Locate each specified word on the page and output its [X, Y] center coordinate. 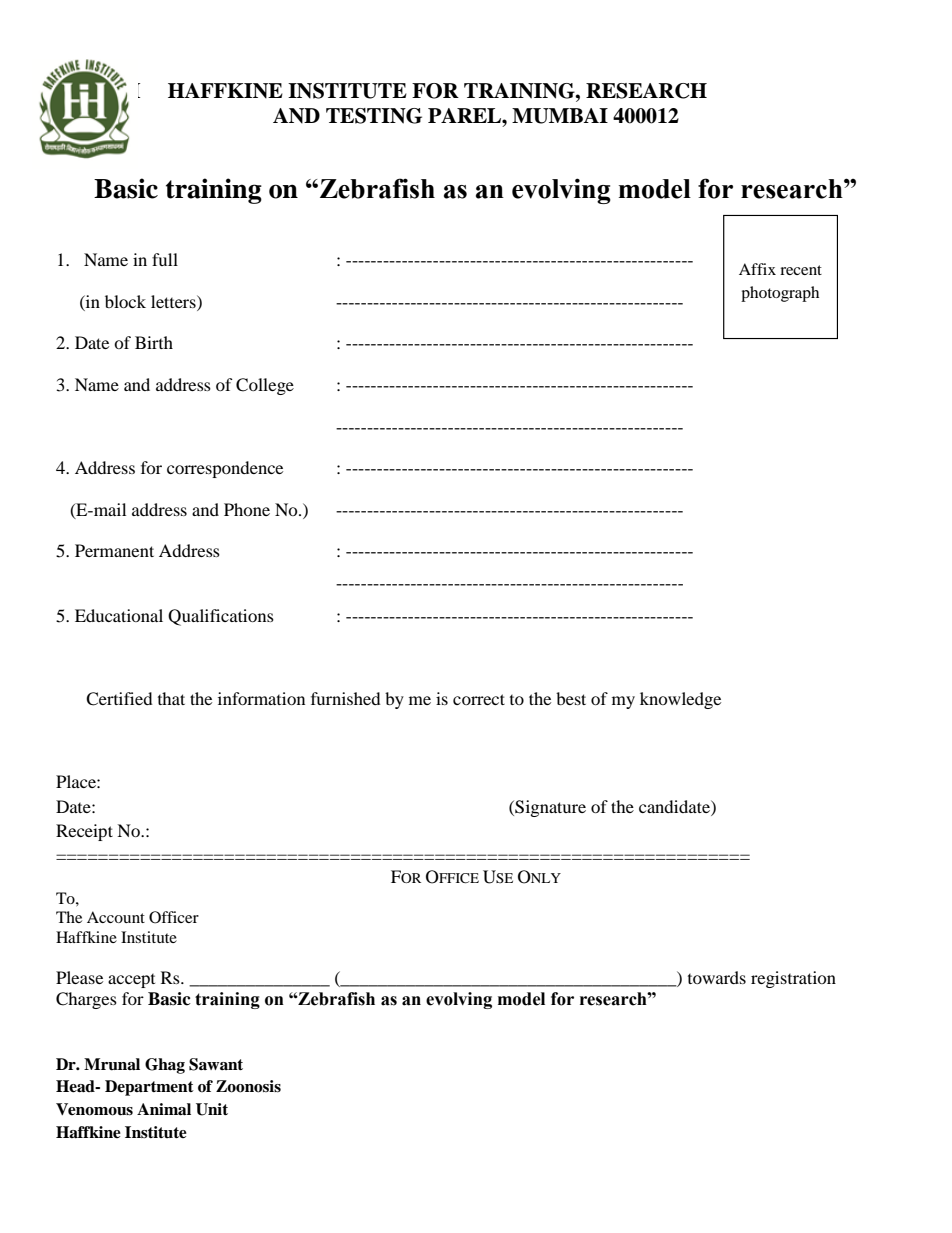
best [571, 698]
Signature [549, 808]
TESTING [374, 116]
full [165, 259]
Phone [247, 509]
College [265, 386]
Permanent [114, 550]
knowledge [680, 700]
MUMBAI [560, 116]
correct [479, 699]
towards [717, 977]
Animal [164, 1109]
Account [116, 917]
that [171, 698]
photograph [780, 294]
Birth [154, 342]
